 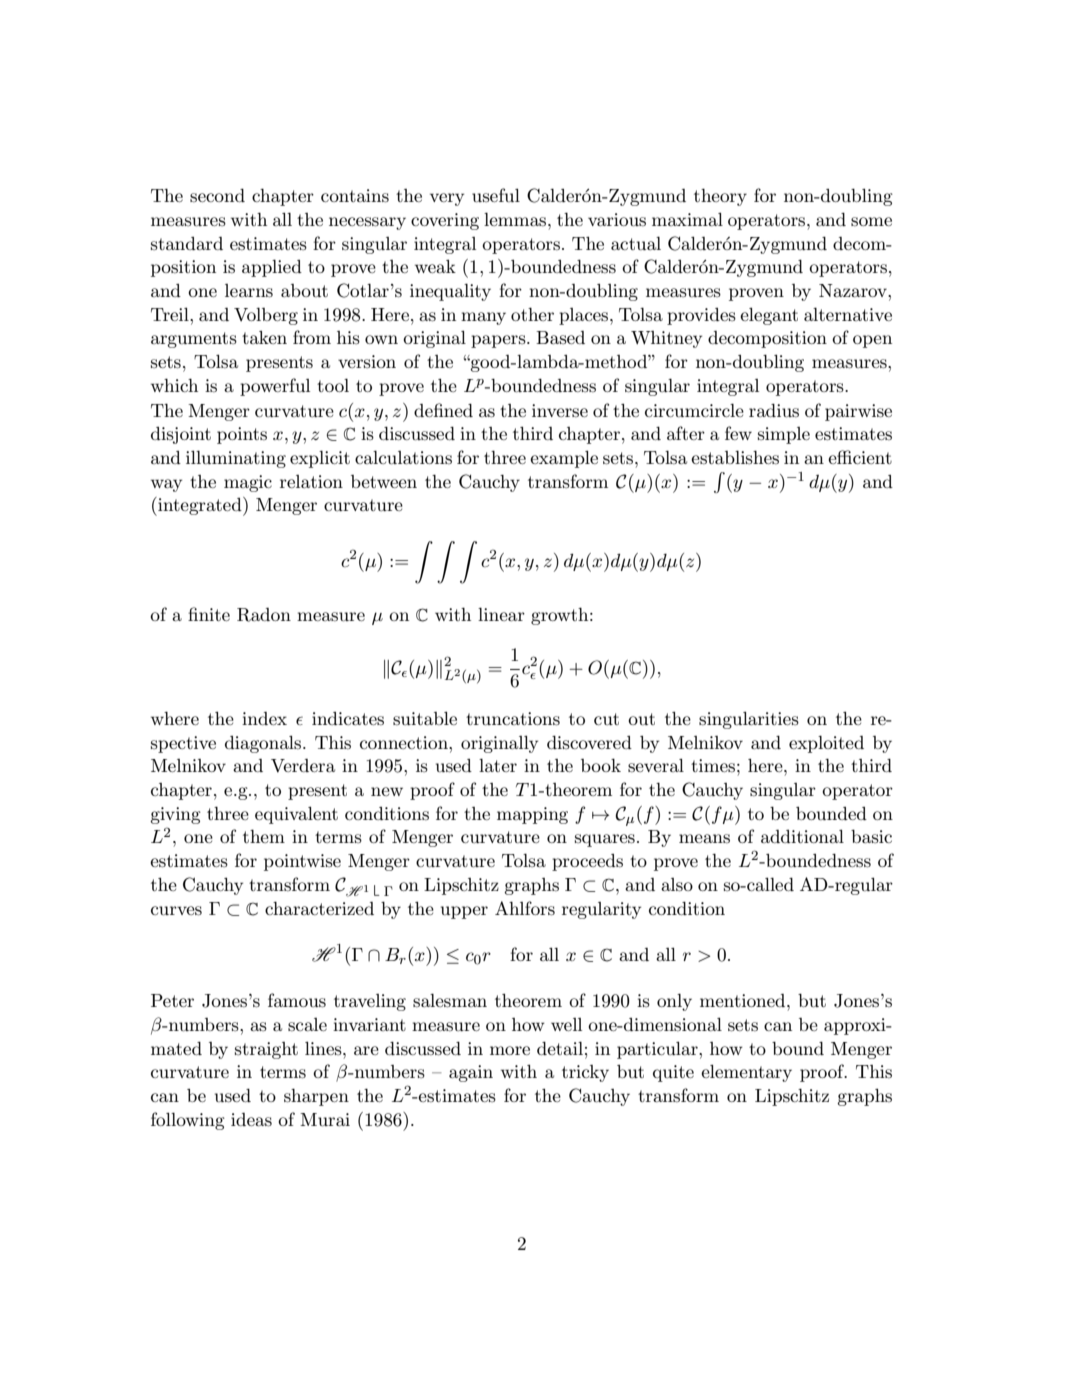 What do you see at coordinates (587, 862) in the screenshot?
I see `proceeds` at bounding box center [587, 862].
